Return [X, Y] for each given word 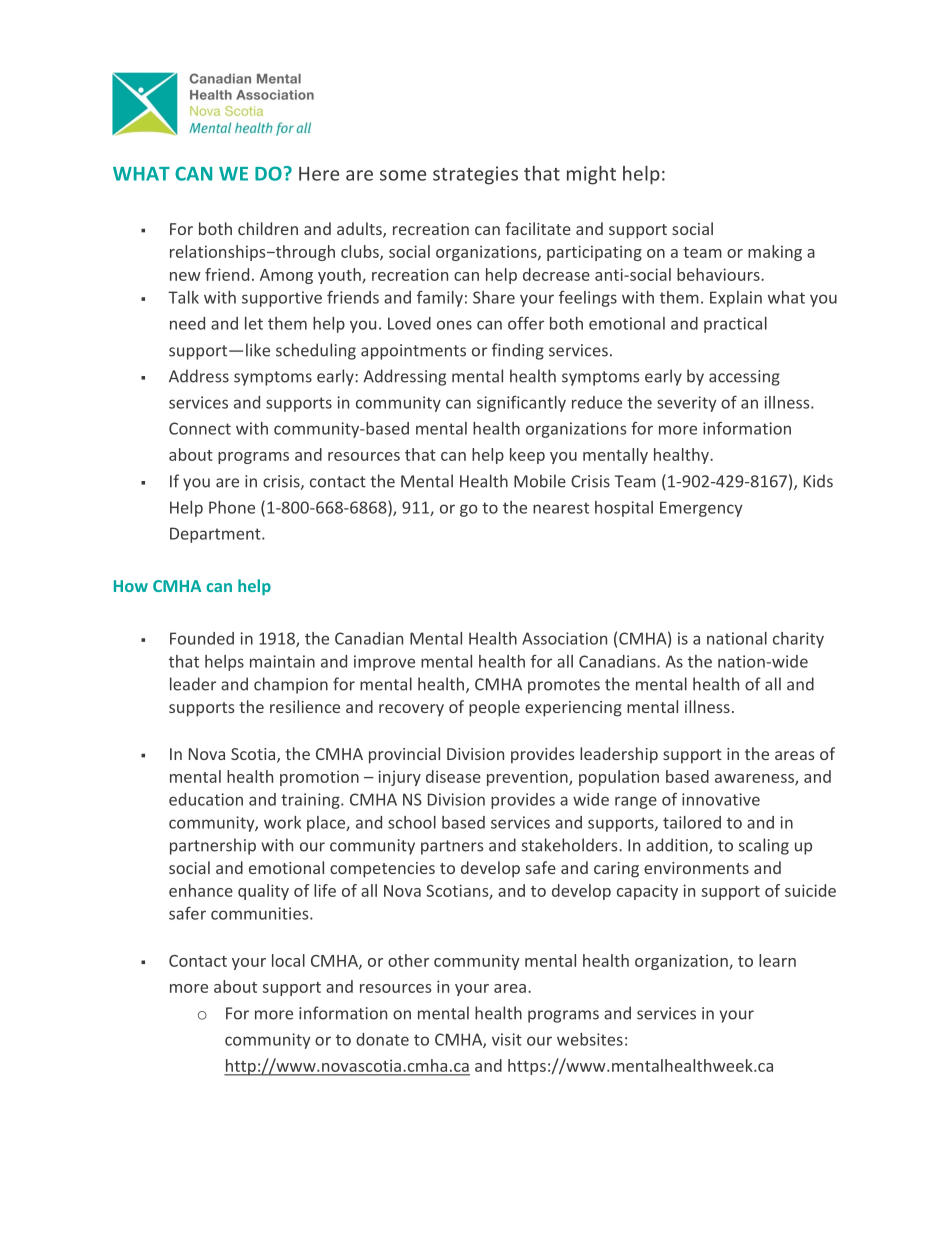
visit [507, 1039]
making [775, 253]
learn [777, 960]
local [288, 960]
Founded [202, 638]
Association [564, 638]
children [268, 228]
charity [798, 640]
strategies [475, 175]
